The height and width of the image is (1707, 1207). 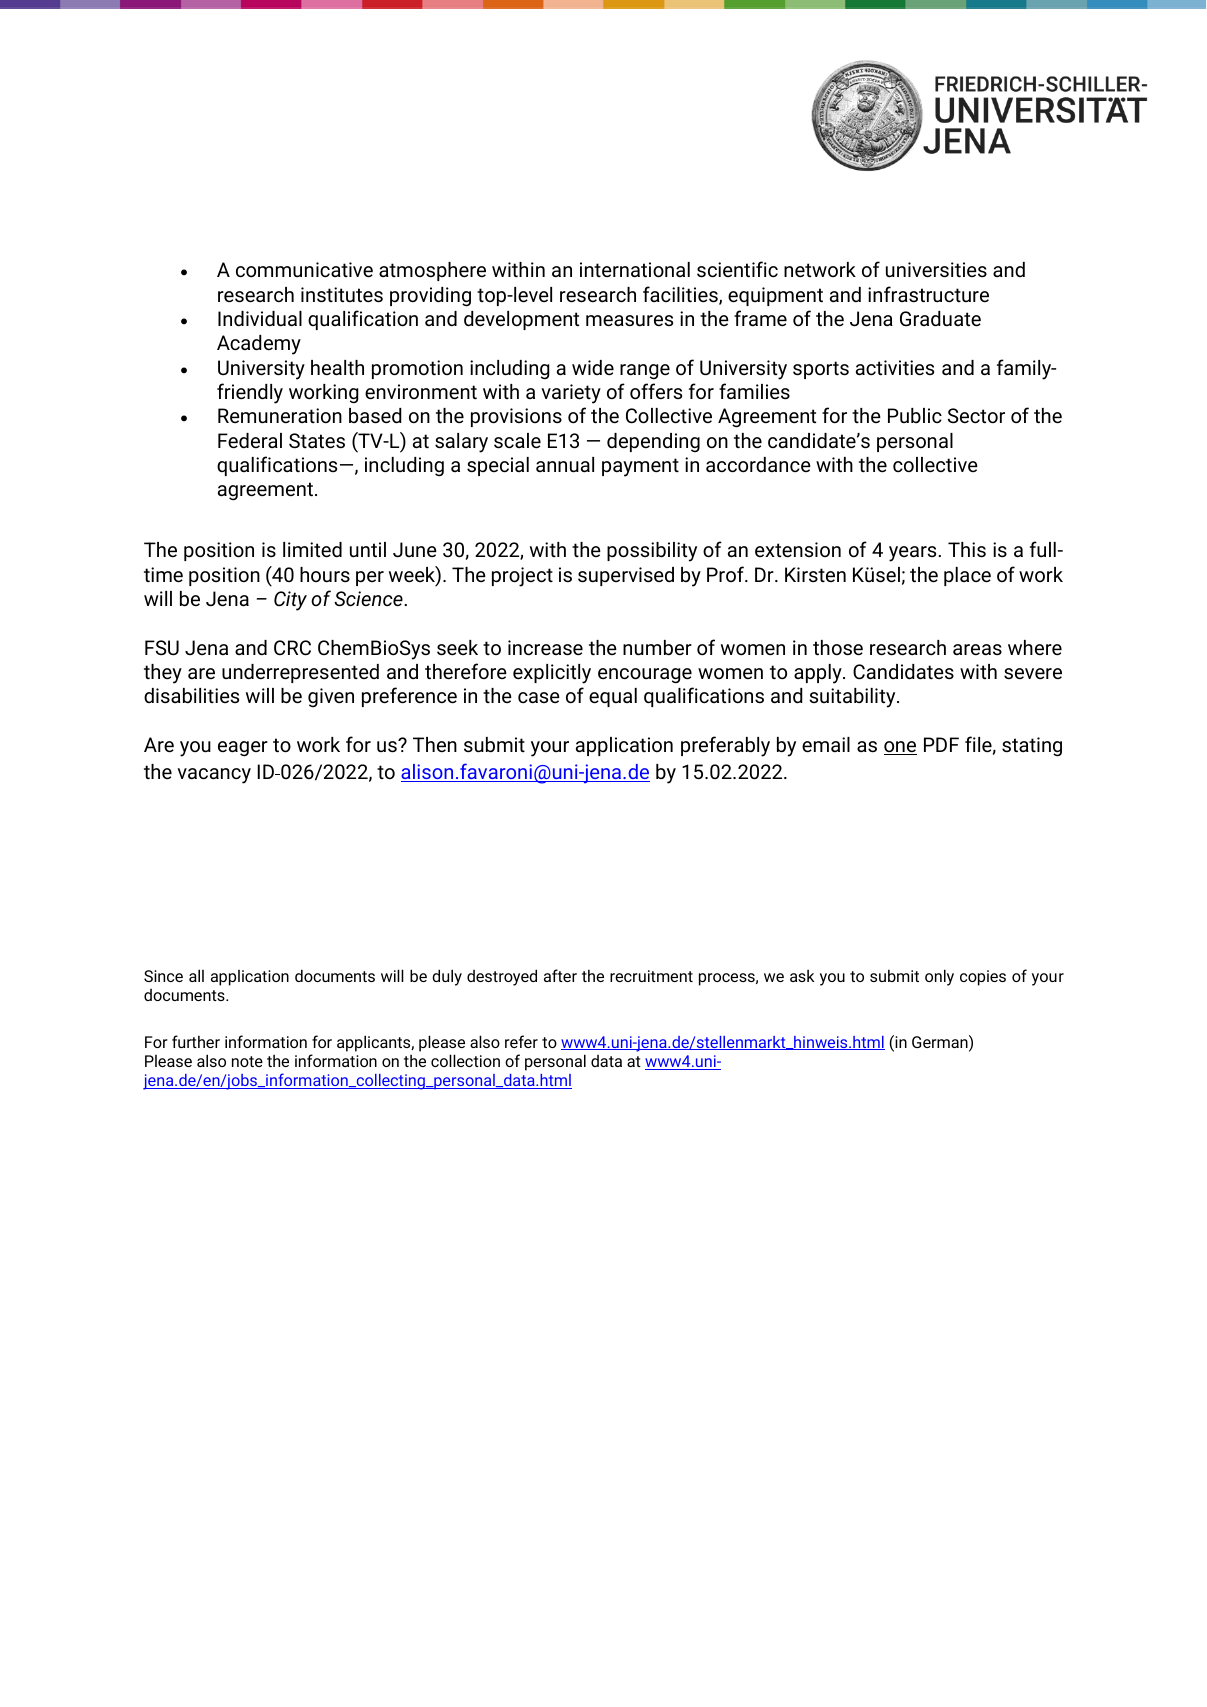 What do you see at coordinates (260, 319) in the image?
I see `Individual` at bounding box center [260, 319].
